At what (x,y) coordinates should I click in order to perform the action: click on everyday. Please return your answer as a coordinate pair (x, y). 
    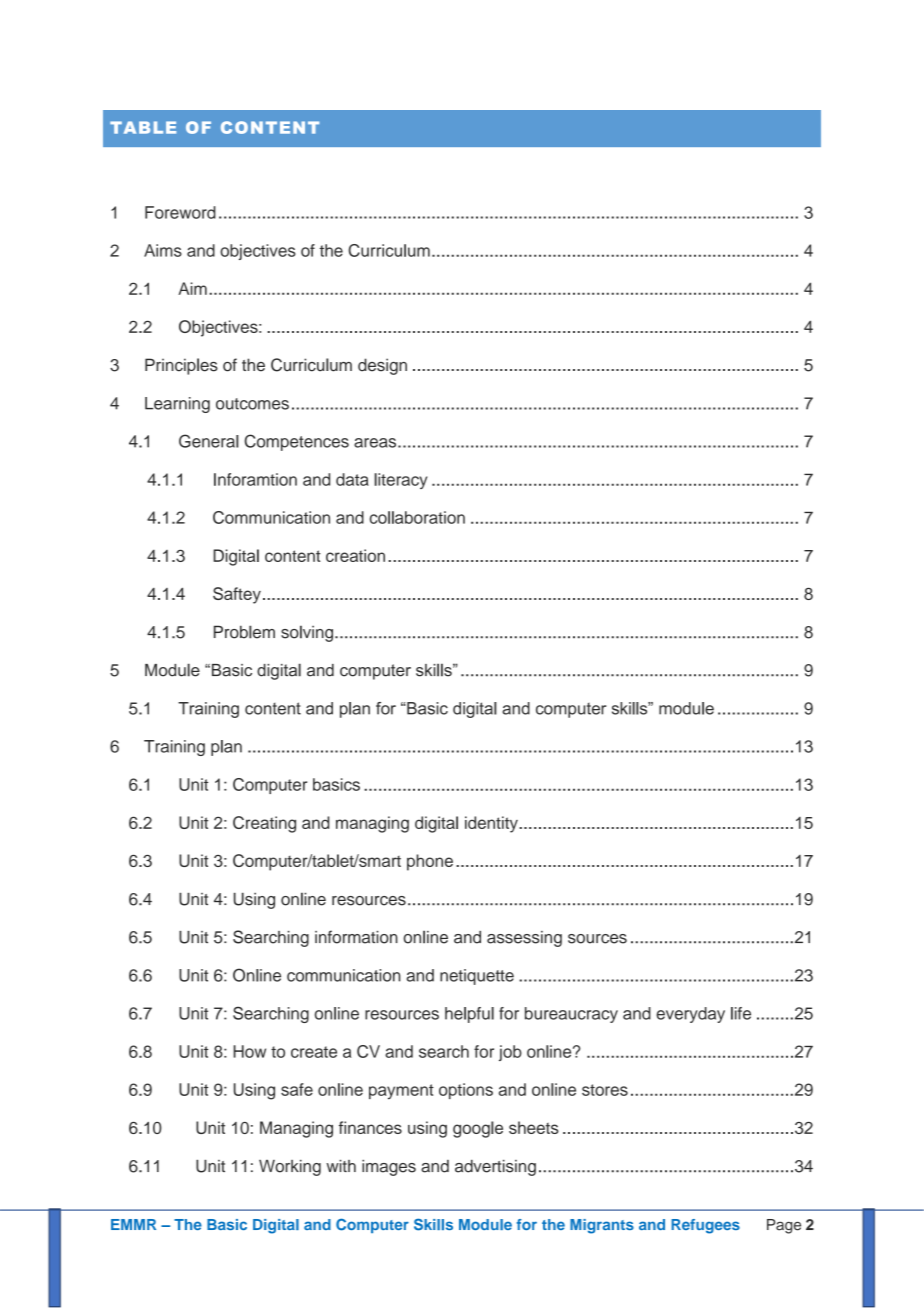
    Looking at the image, I should click on (690, 1015).
